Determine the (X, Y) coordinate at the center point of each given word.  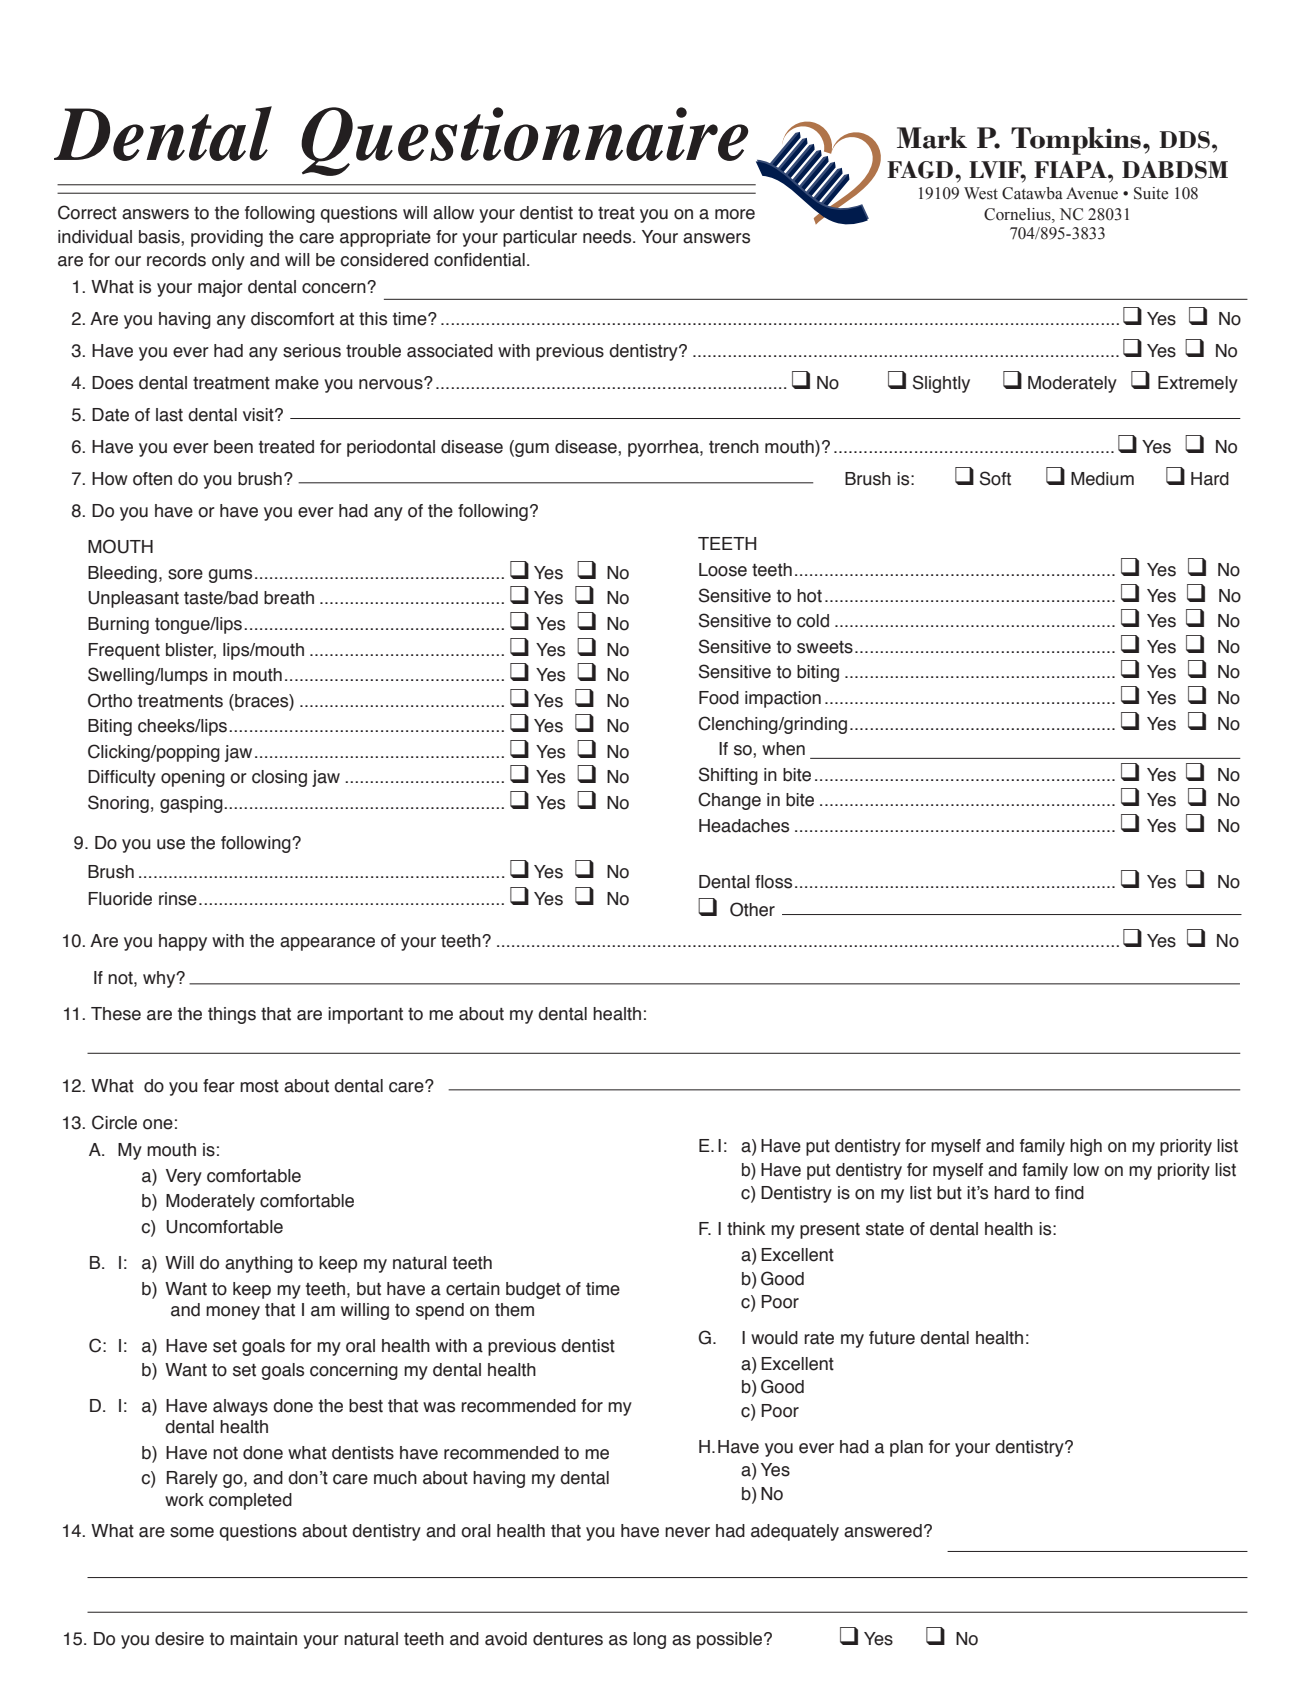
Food (719, 698)
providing (227, 238)
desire (179, 1639)
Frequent (124, 651)
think (746, 1229)
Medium (1102, 479)
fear (219, 1086)
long (649, 1640)
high (1086, 1147)
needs (608, 237)
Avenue (1092, 193)
